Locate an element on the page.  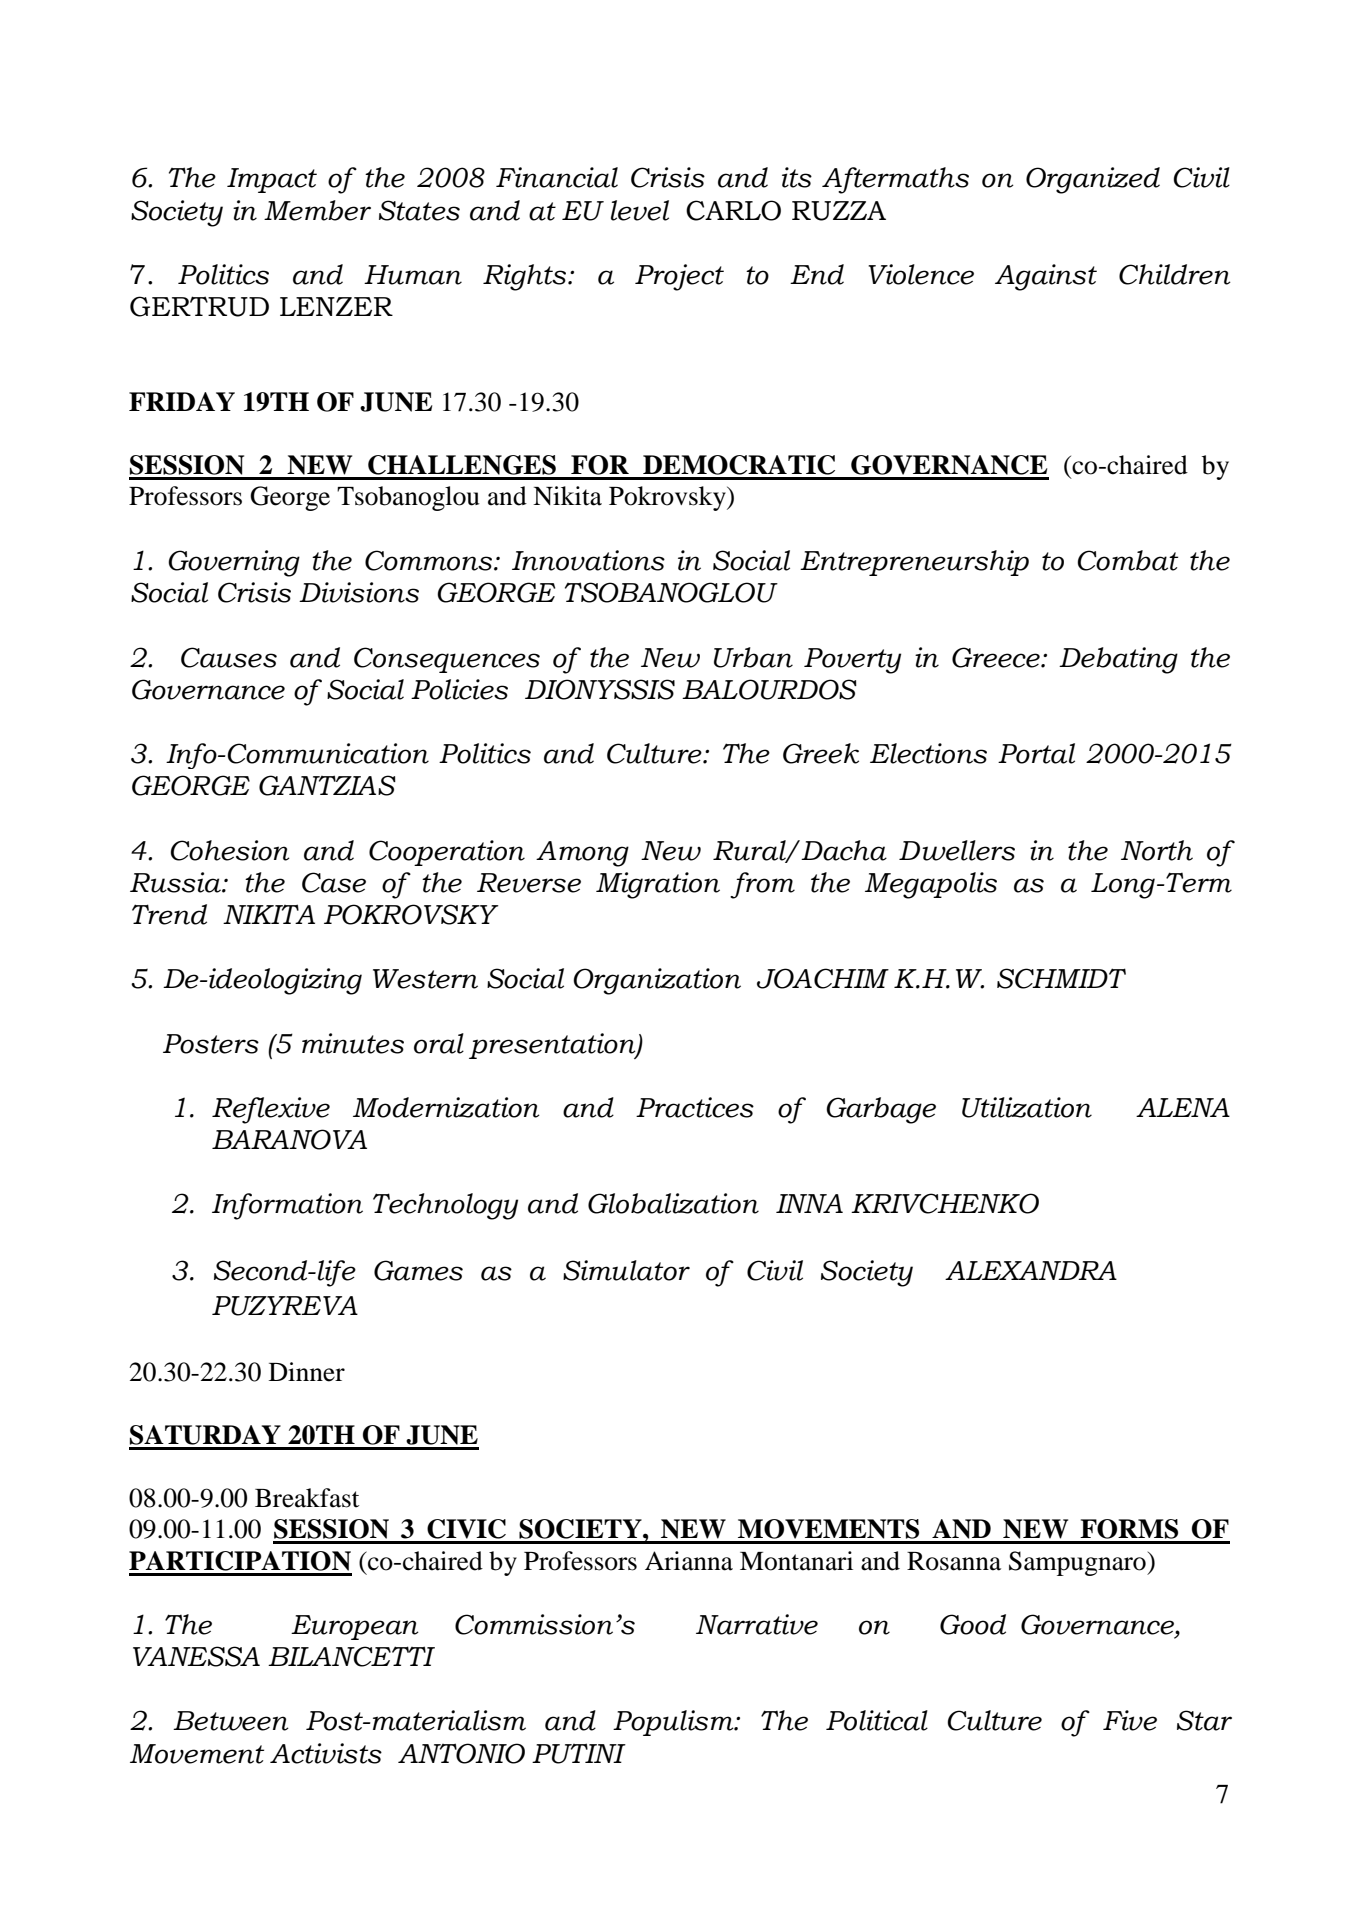
Populism is located at coordinates (674, 1723).
